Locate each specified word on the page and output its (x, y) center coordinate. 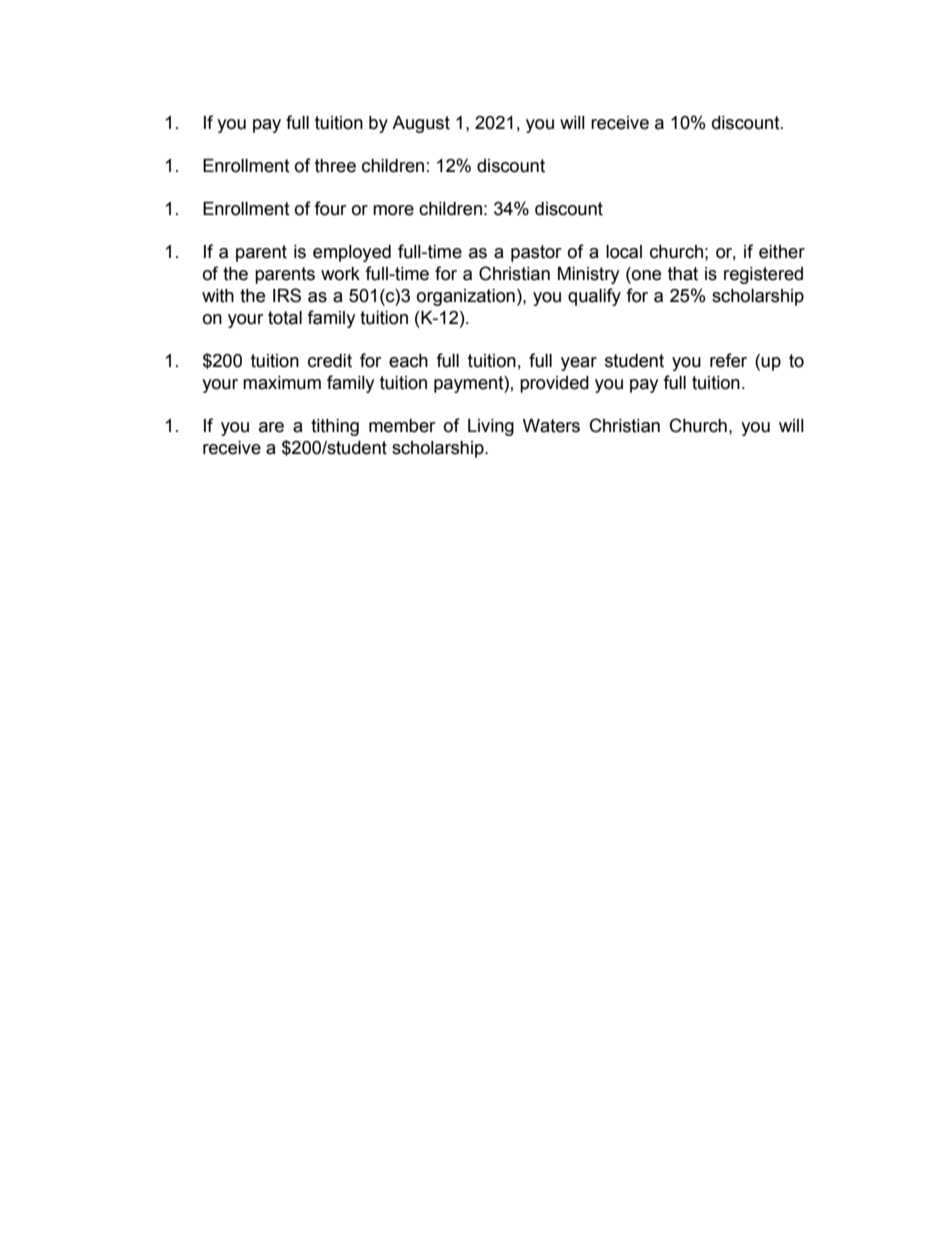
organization (466, 297)
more (393, 210)
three (335, 166)
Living (491, 427)
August (421, 124)
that (683, 274)
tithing (335, 427)
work (340, 274)
